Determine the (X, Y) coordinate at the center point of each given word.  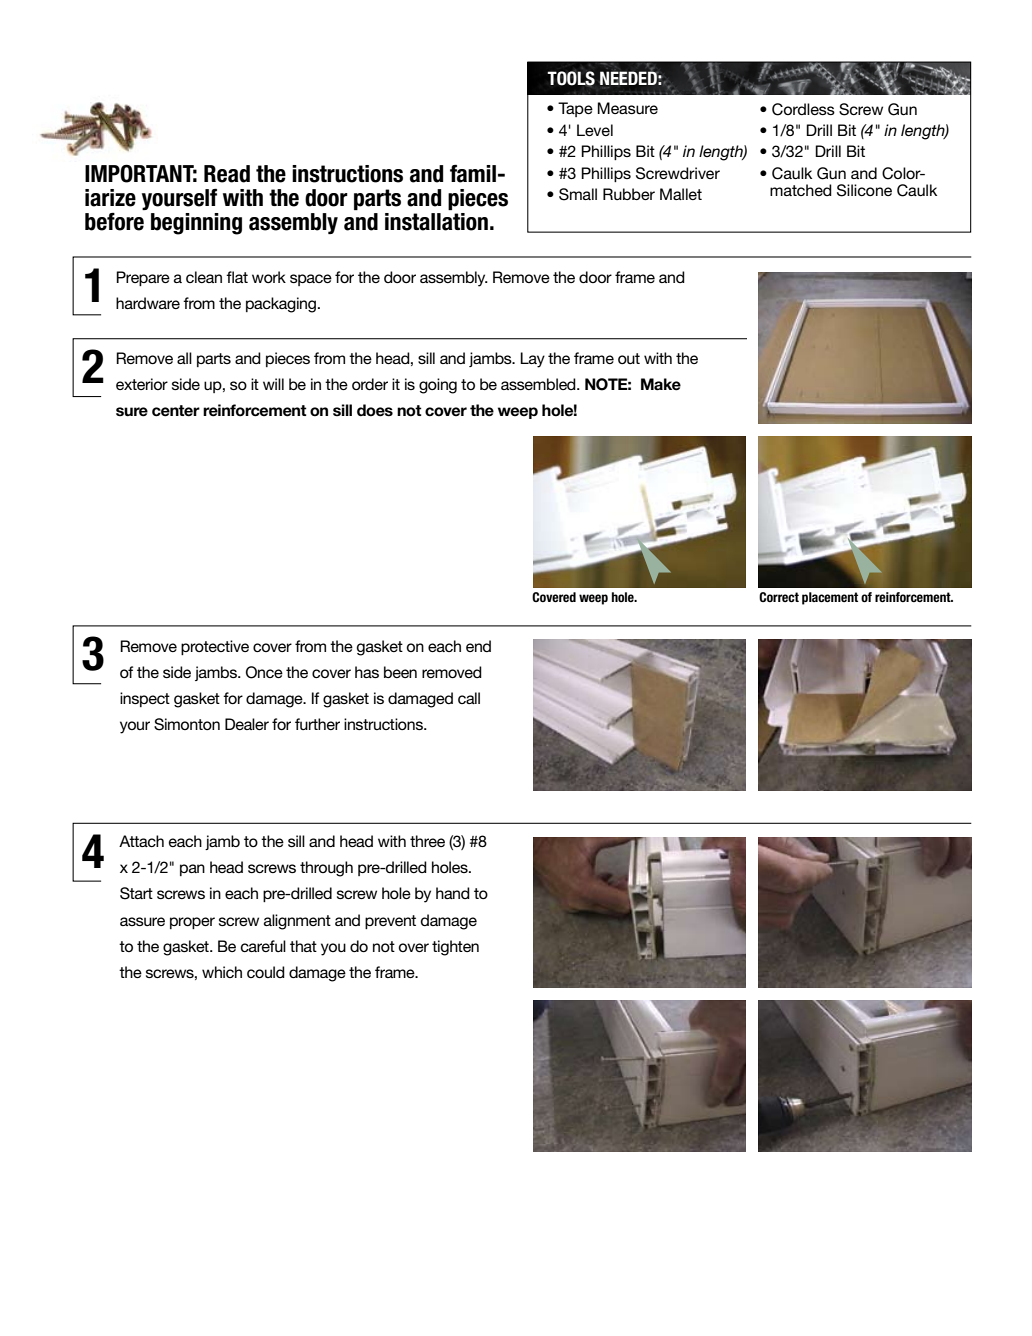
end (478, 646)
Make (661, 384)
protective (215, 647)
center (176, 411)
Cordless (803, 109)
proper (192, 923)
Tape (575, 109)
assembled (539, 384)
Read (227, 174)
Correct (779, 597)
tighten (455, 948)
